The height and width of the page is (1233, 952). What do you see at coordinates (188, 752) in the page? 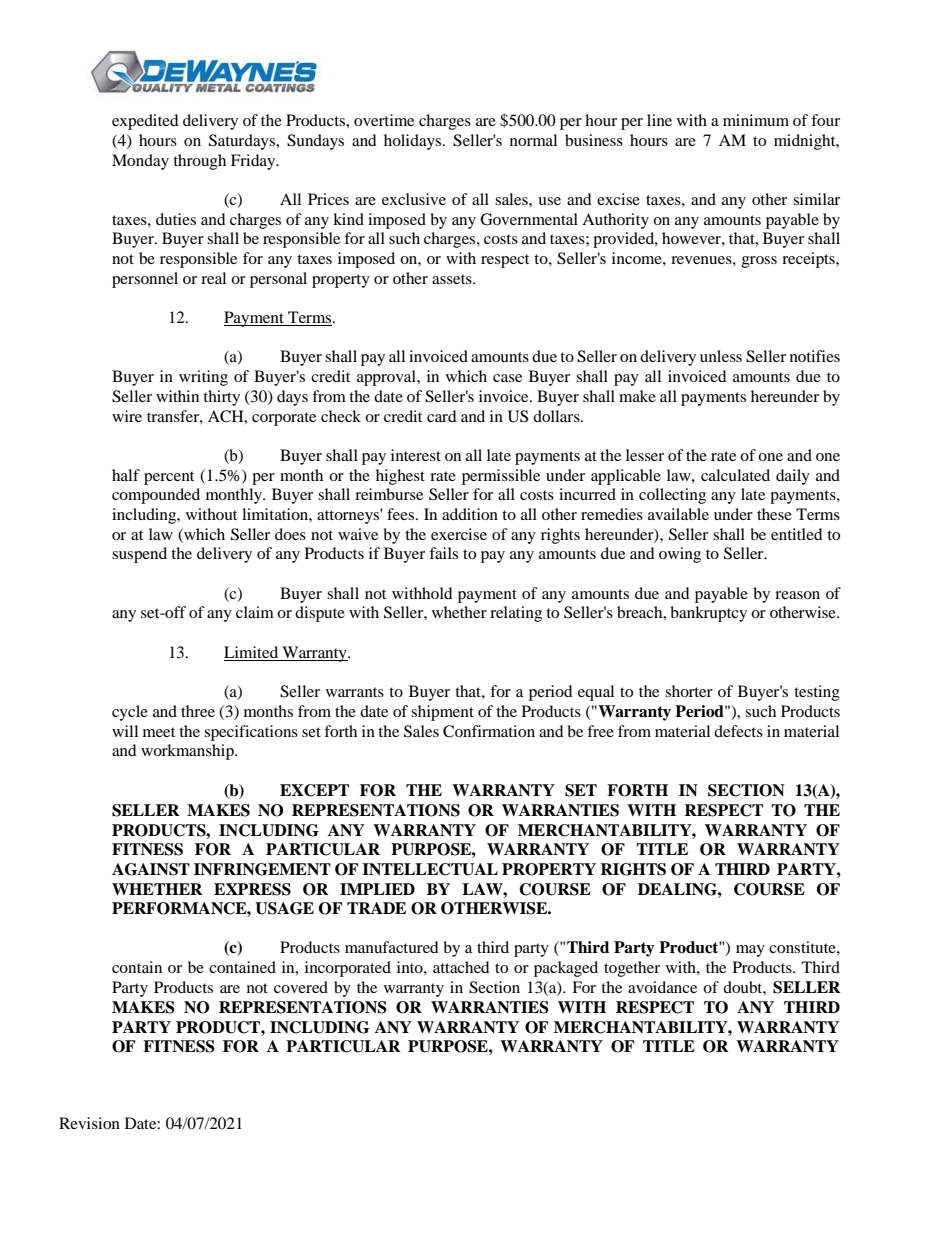
I see `workmanship` at bounding box center [188, 752].
